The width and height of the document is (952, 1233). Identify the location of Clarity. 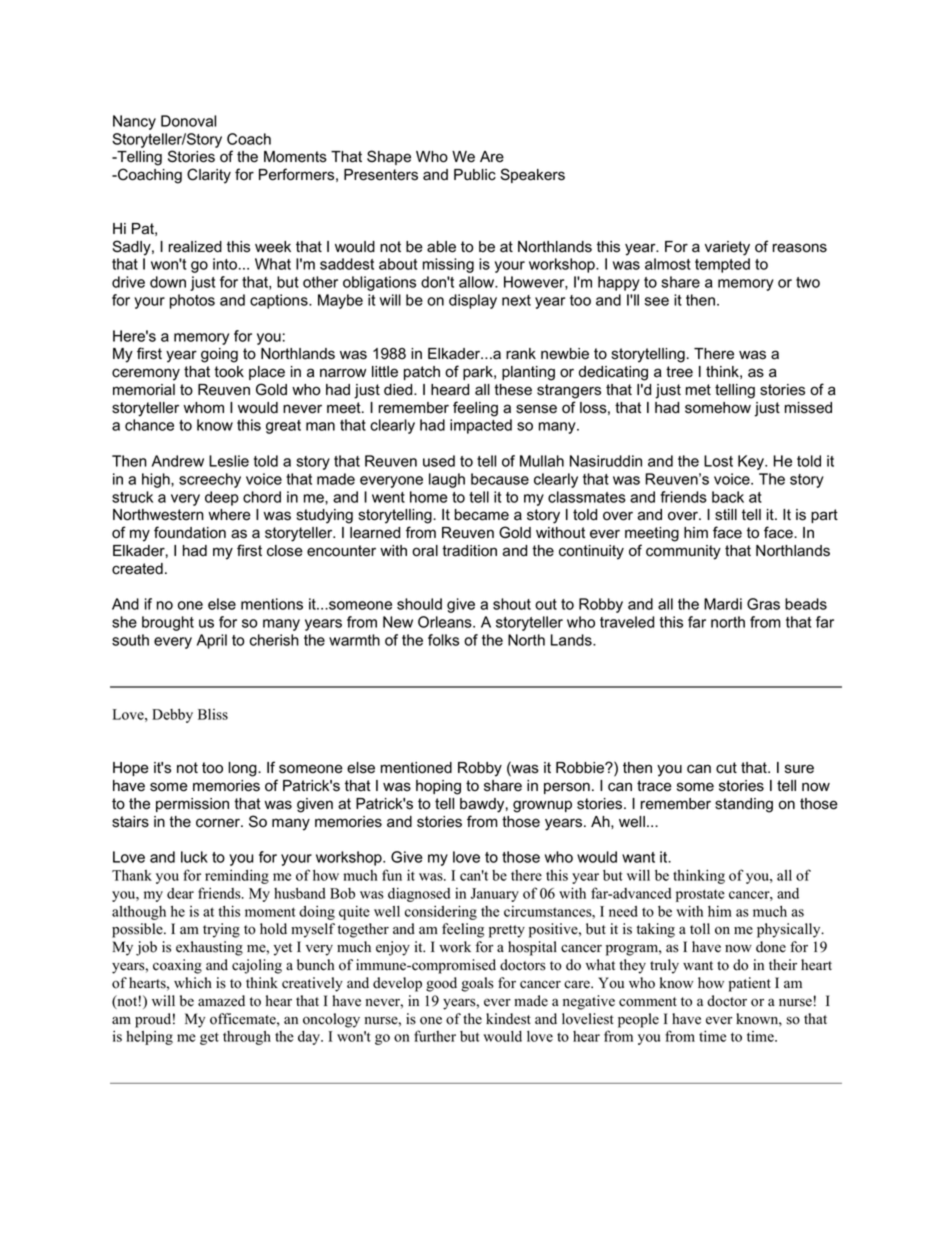
(209, 176).
